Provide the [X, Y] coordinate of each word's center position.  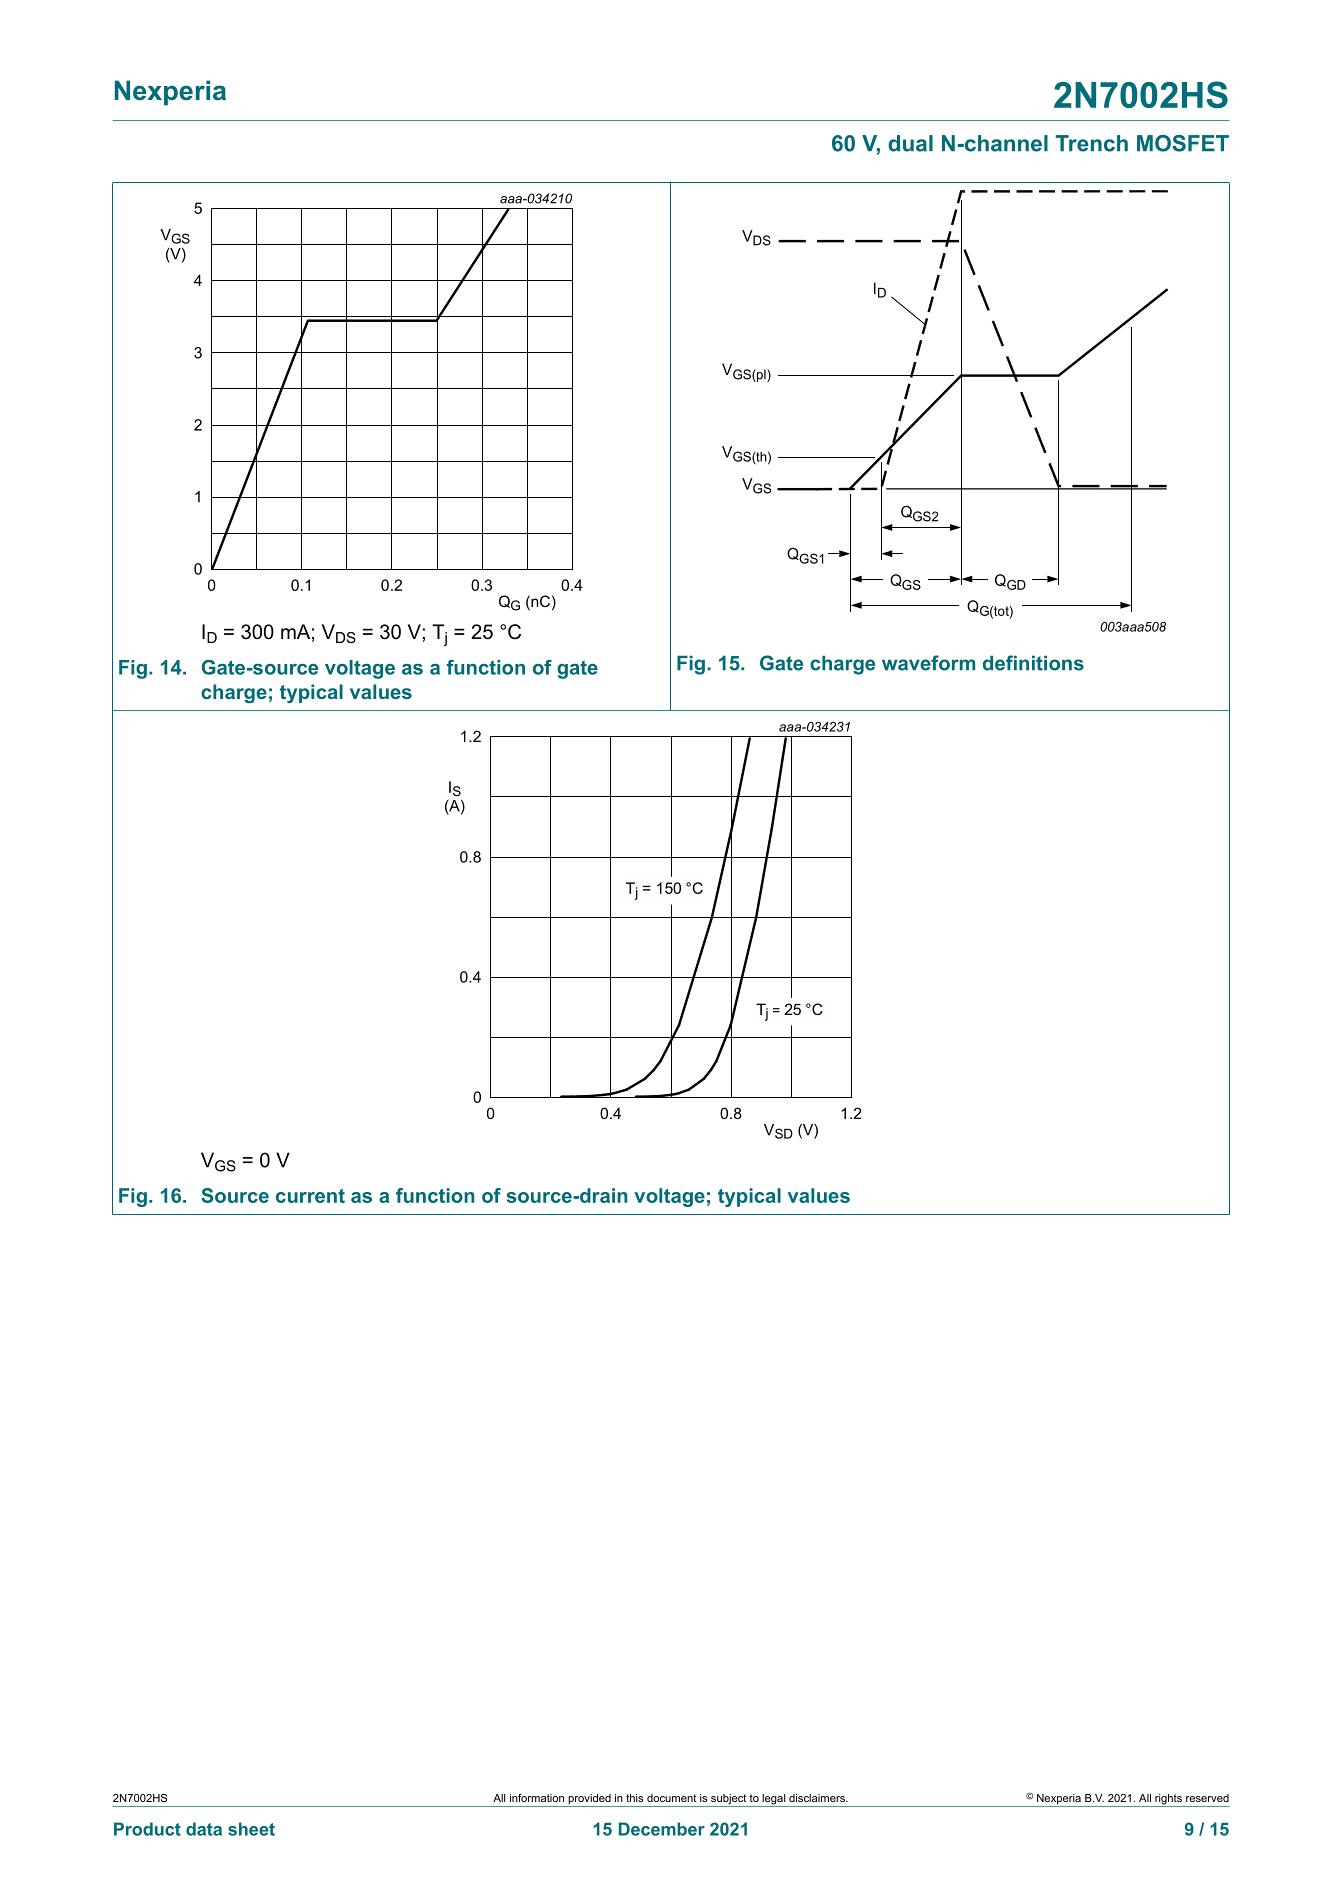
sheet [251, 1829]
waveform [928, 663]
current [310, 1196]
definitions [1033, 663]
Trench [1092, 143]
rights [1168, 1800]
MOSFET [1183, 143]
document [672, 1798]
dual [910, 143]
